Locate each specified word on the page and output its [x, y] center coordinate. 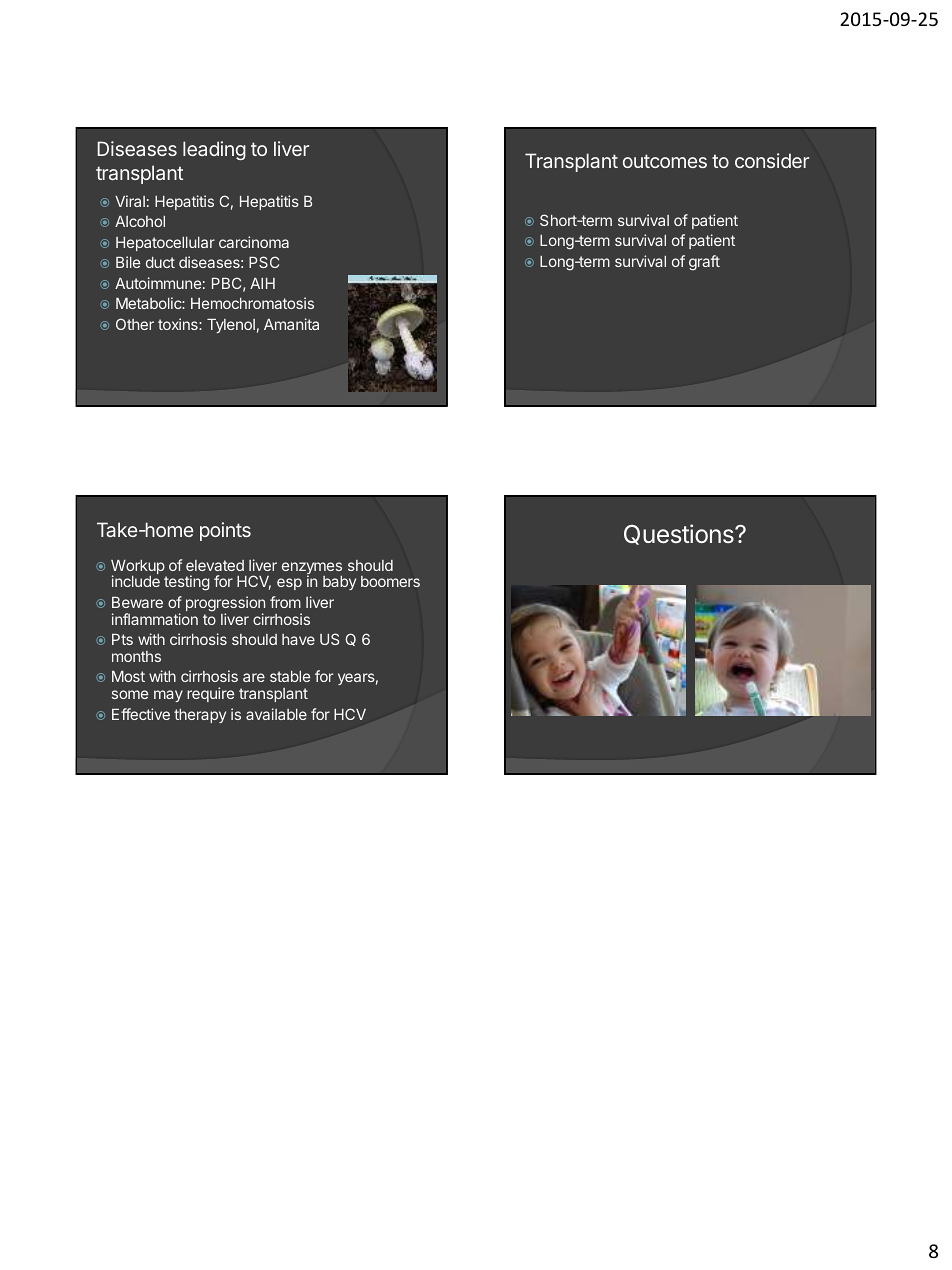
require [210, 694]
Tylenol [231, 326]
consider [772, 160]
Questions [680, 534]
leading [214, 150]
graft [704, 263]
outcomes [665, 161]
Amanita [291, 324]
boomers [390, 581]
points [225, 531]
